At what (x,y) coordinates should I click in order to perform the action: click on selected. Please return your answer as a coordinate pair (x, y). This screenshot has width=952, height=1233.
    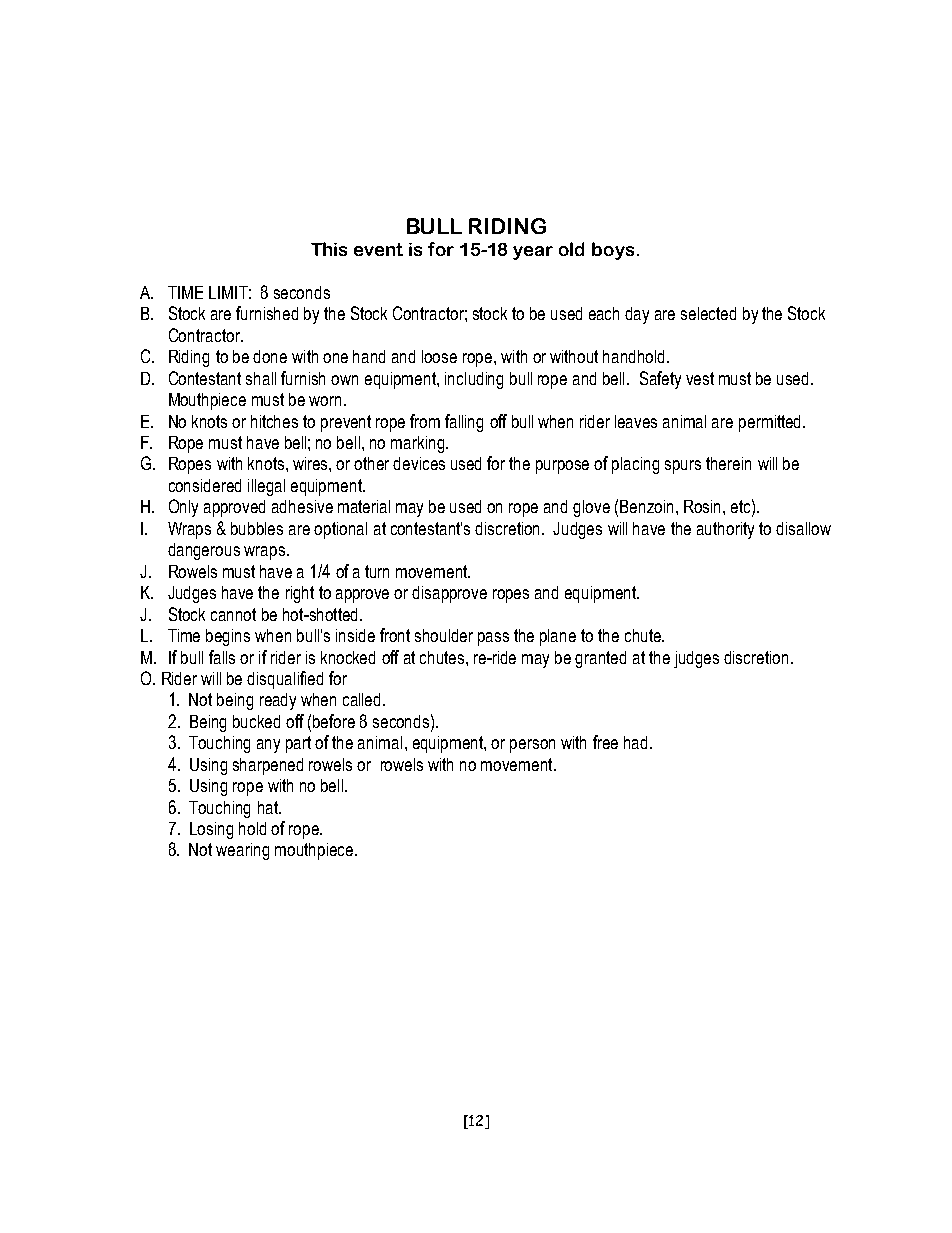
    Looking at the image, I should click on (708, 313).
